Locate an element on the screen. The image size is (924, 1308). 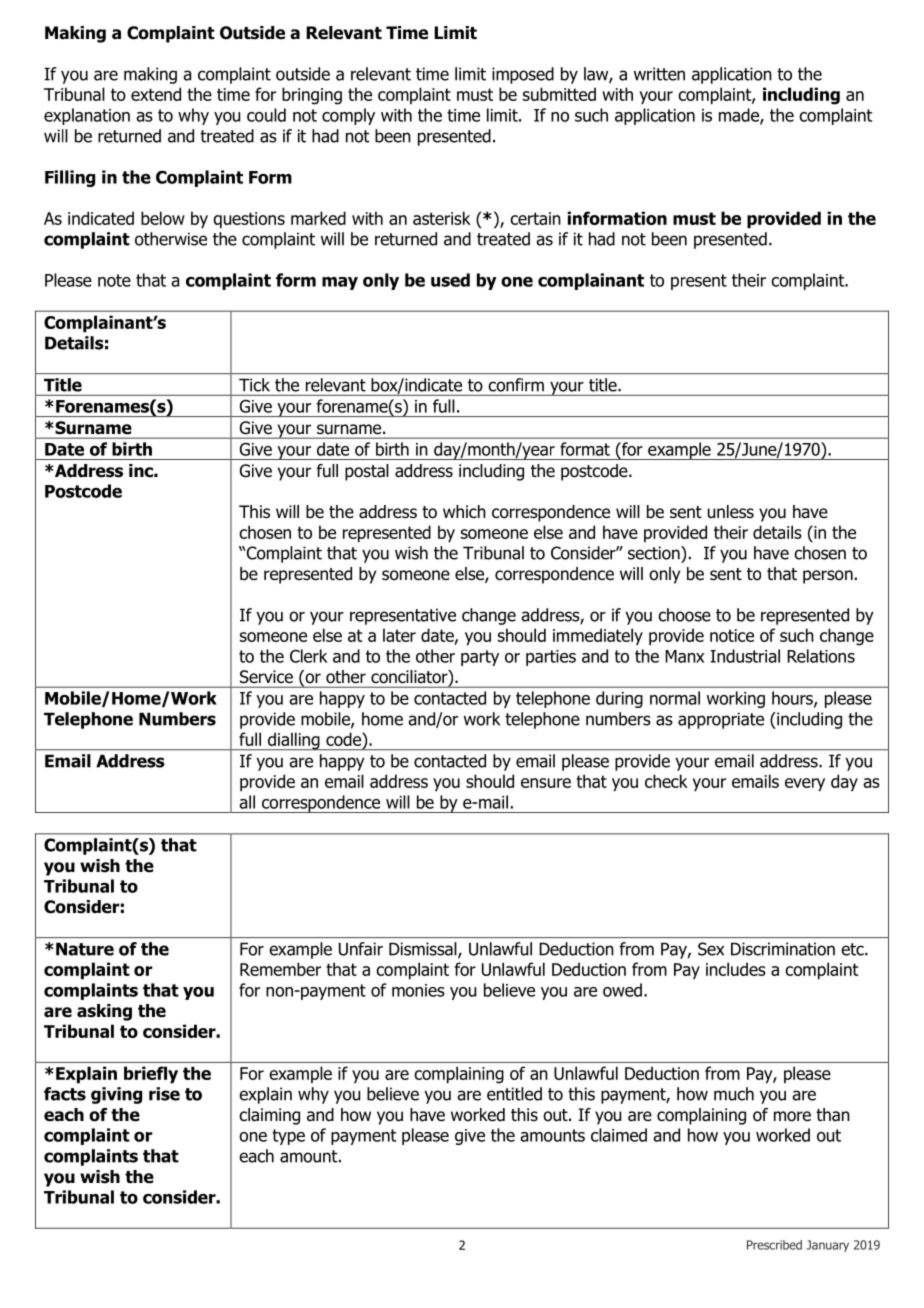
Industrial is located at coordinates (745, 656).
